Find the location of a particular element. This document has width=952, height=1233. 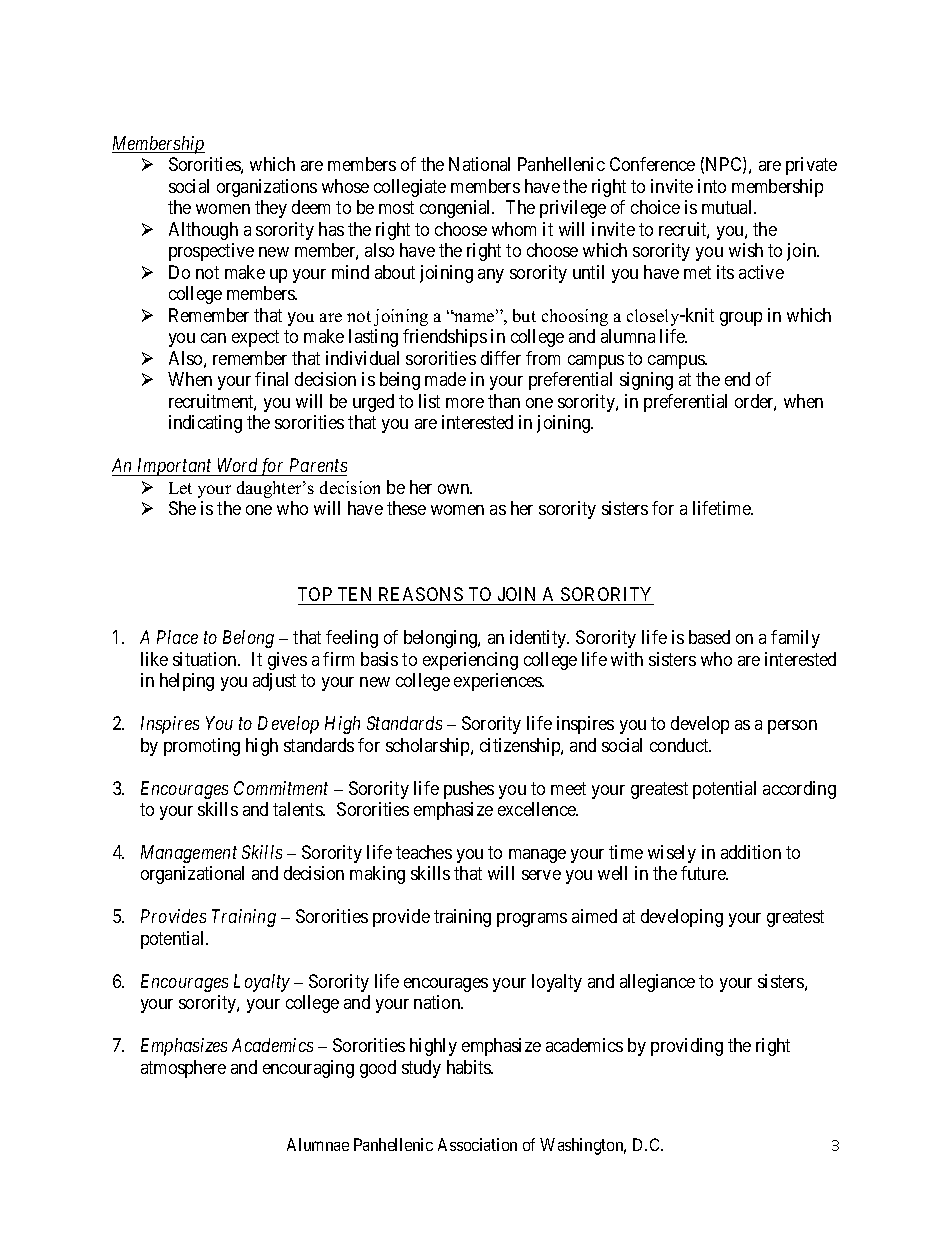

experiencing is located at coordinates (470, 661).
